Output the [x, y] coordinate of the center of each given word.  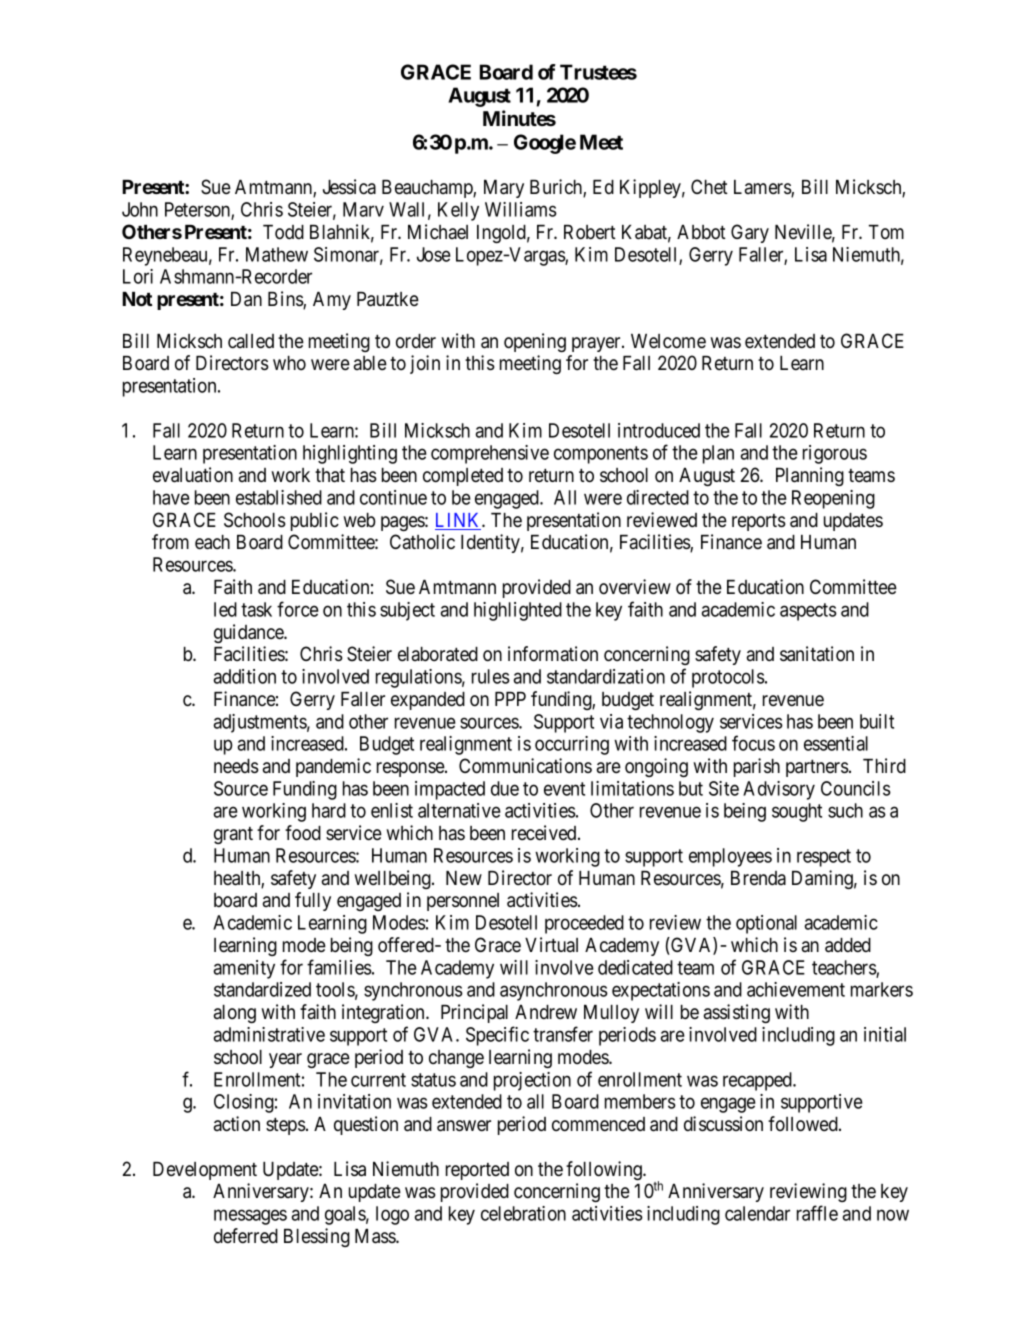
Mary [504, 189]
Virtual [551, 944]
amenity [244, 969]
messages [250, 1217]
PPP [510, 699]
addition [244, 676]
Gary [750, 233]
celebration [523, 1213]
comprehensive [490, 454]
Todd [283, 232]
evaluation [193, 475]
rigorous [835, 454]
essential [836, 743]
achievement [796, 989]
